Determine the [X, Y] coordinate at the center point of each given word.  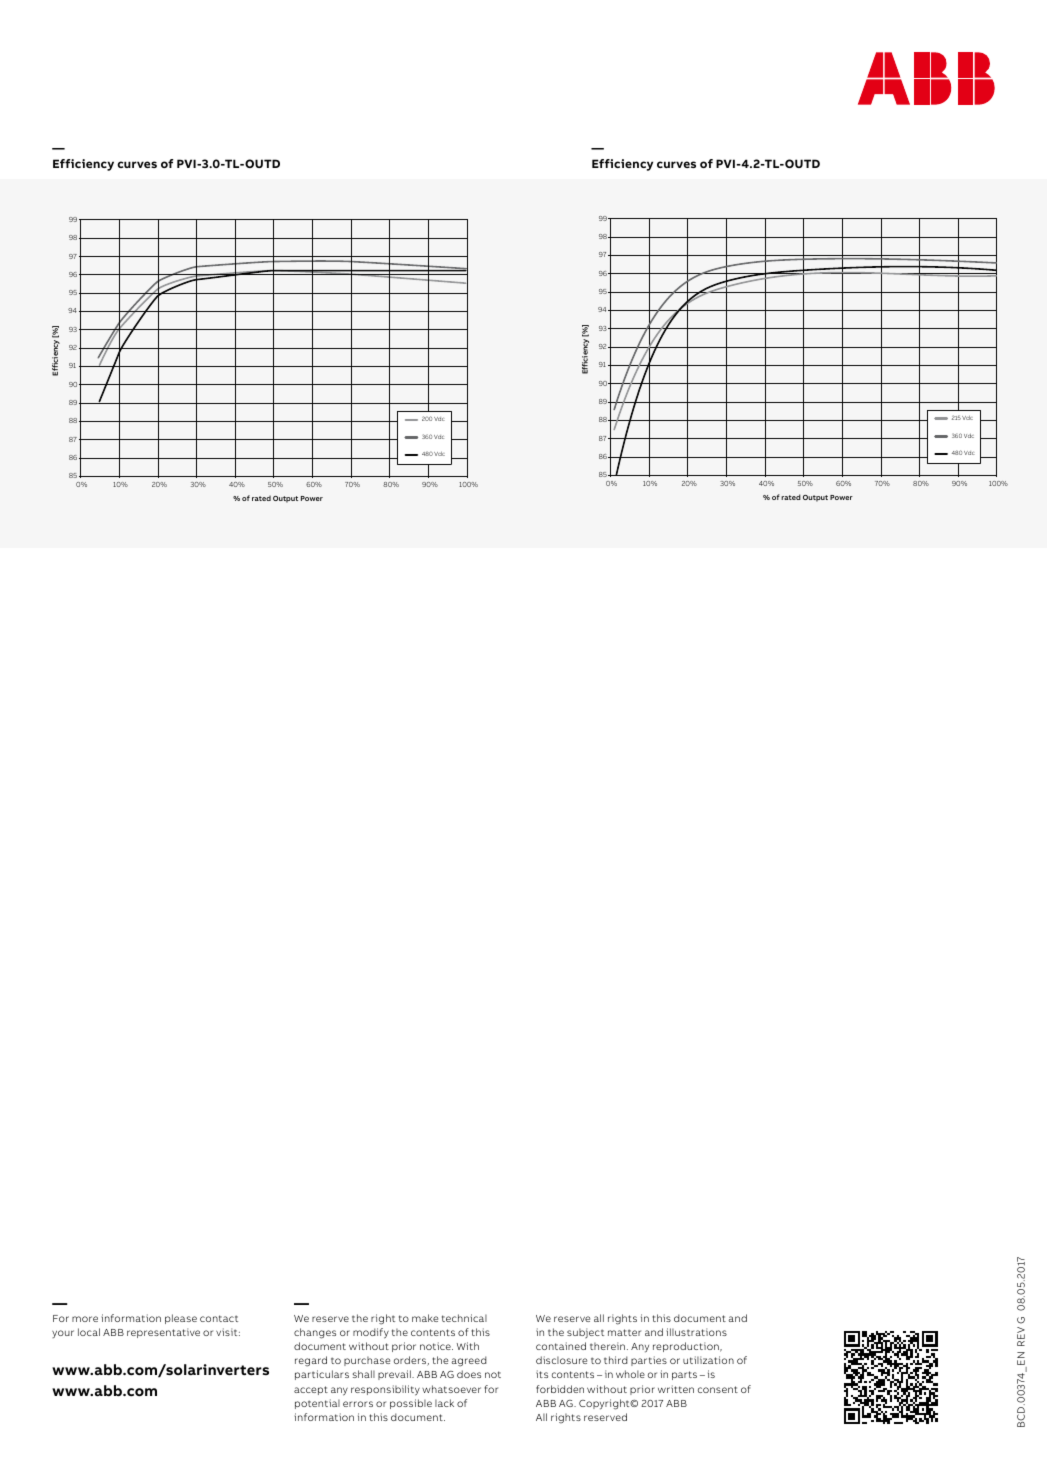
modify [371, 1333]
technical [464, 1318]
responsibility [385, 1390]
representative [163, 1333]
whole [630, 1374]
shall [364, 1374]
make [425, 1318]
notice [436, 1346]
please [181, 1319]
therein [607, 1346]
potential [317, 1404]
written [676, 1389]
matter [624, 1332]
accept [311, 1390]
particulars [322, 1375]
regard [311, 1361]
